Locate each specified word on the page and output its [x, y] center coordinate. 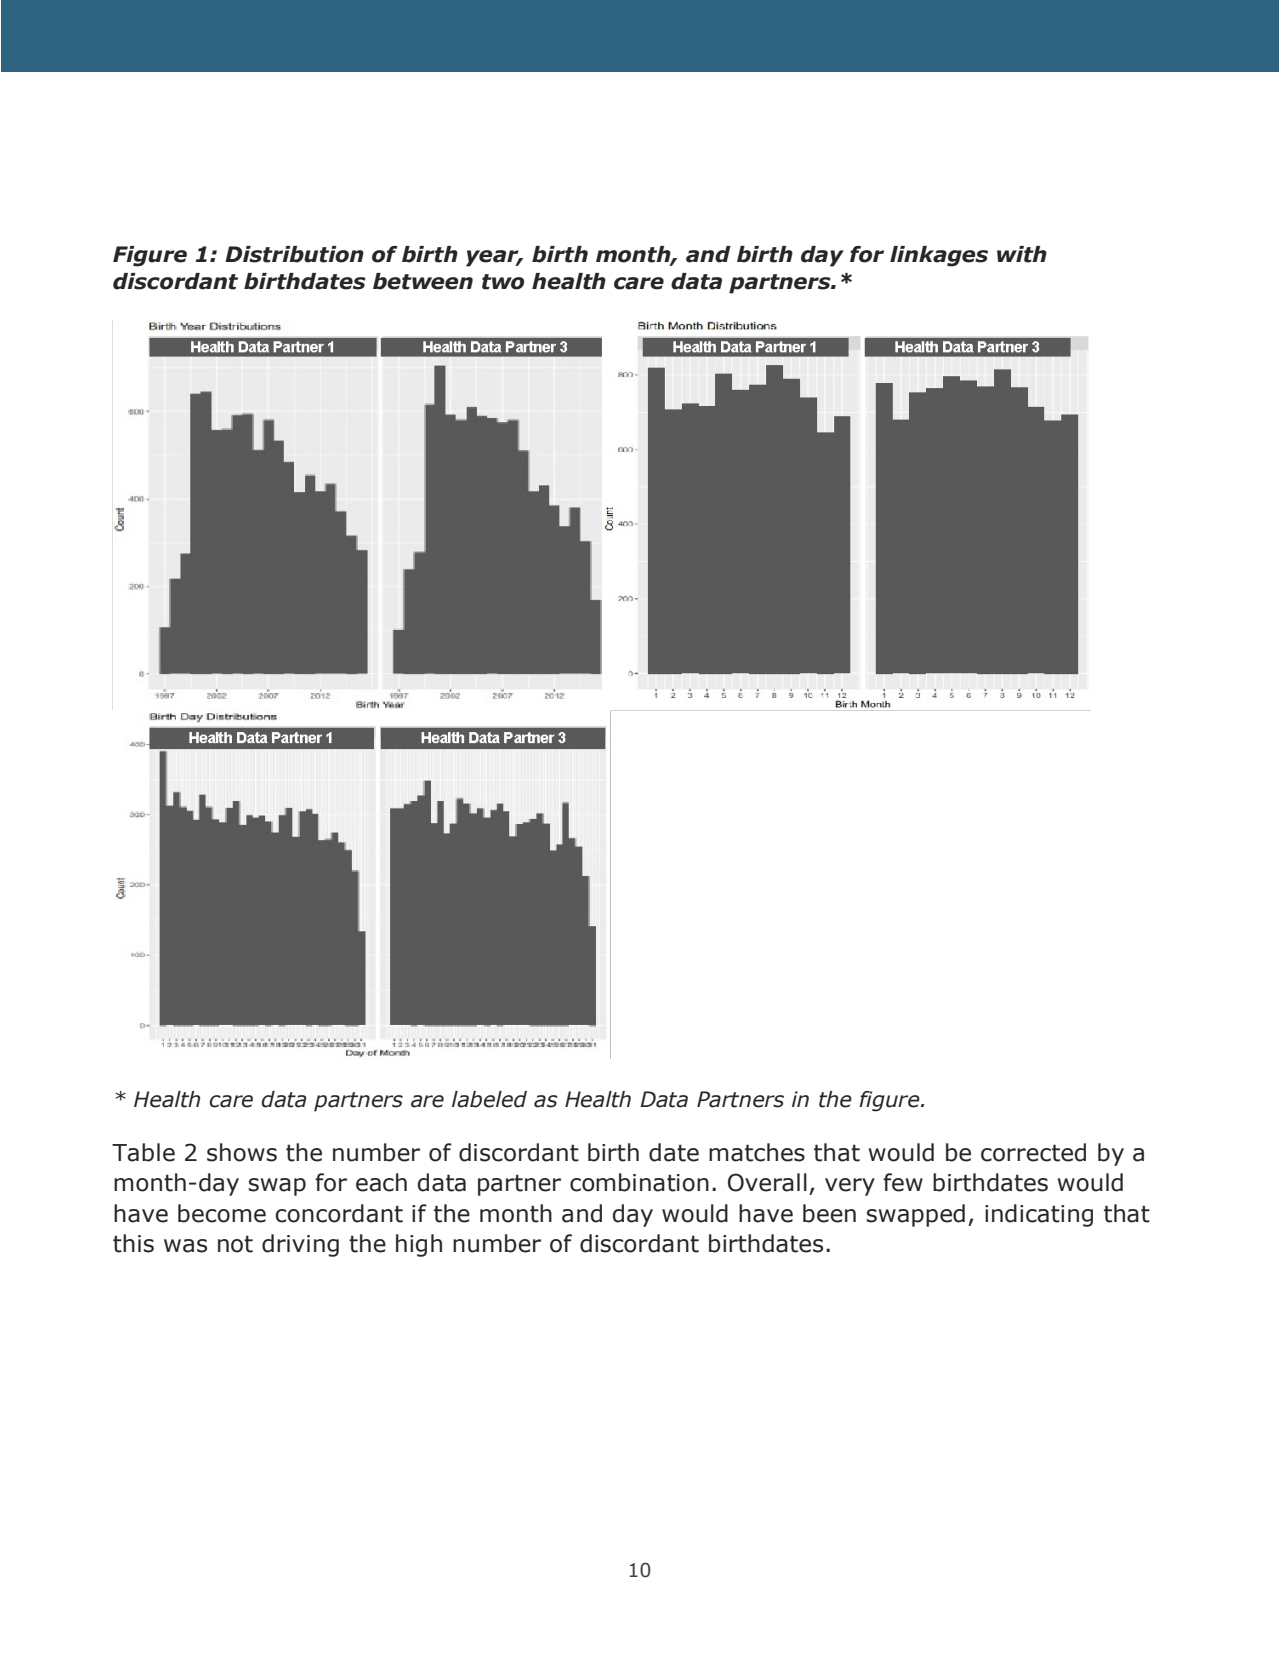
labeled [489, 1099]
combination [639, 1182]
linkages [939, 256]
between [423, 281]
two [503, 282]
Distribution [294, 254]
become [222, 1213]
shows [242, 1152]
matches [757, 1152]
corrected [1033, 1152]
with [1022, 254]
